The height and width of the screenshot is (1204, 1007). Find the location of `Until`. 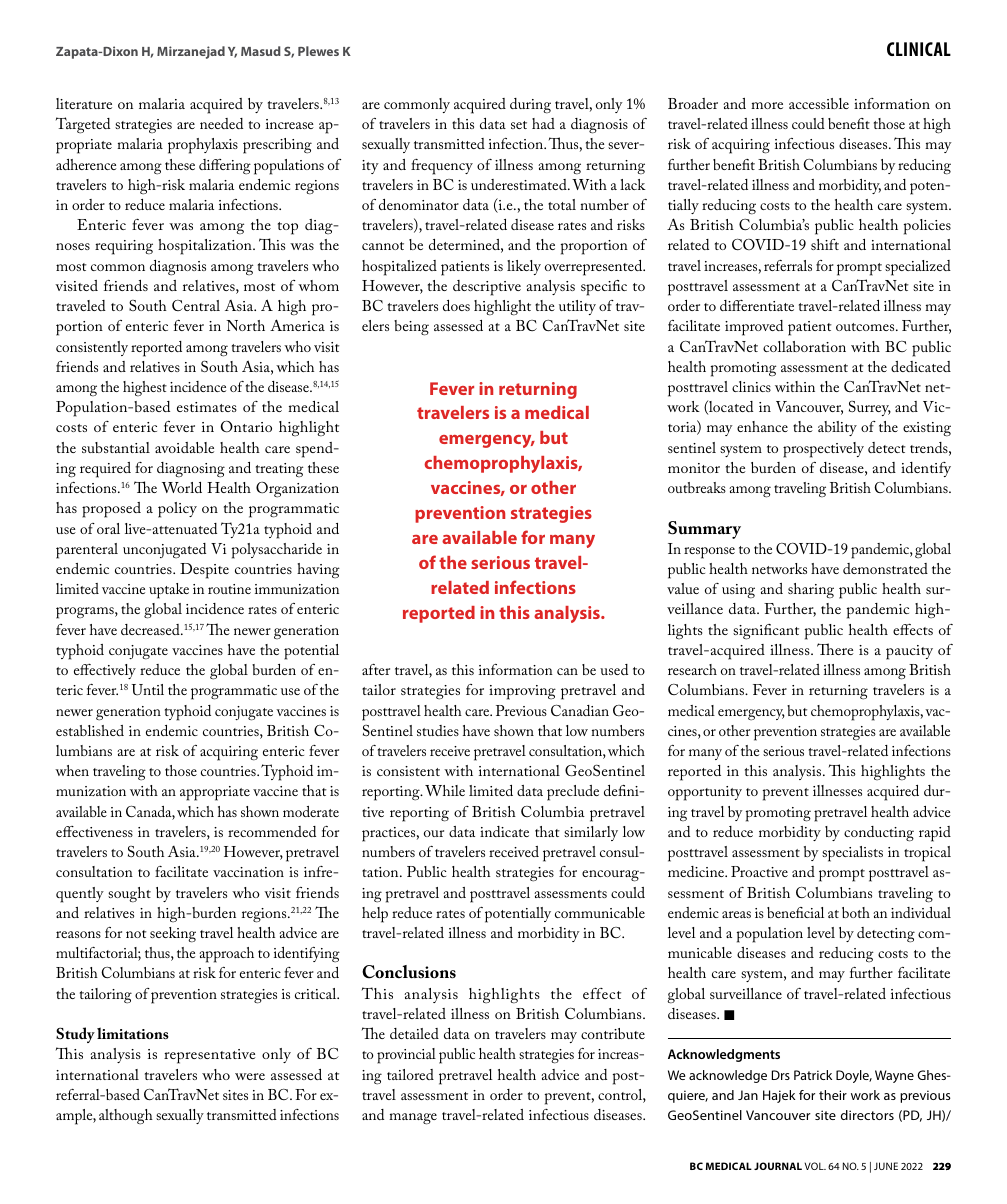

Until is located at coordinates (147, 689).
